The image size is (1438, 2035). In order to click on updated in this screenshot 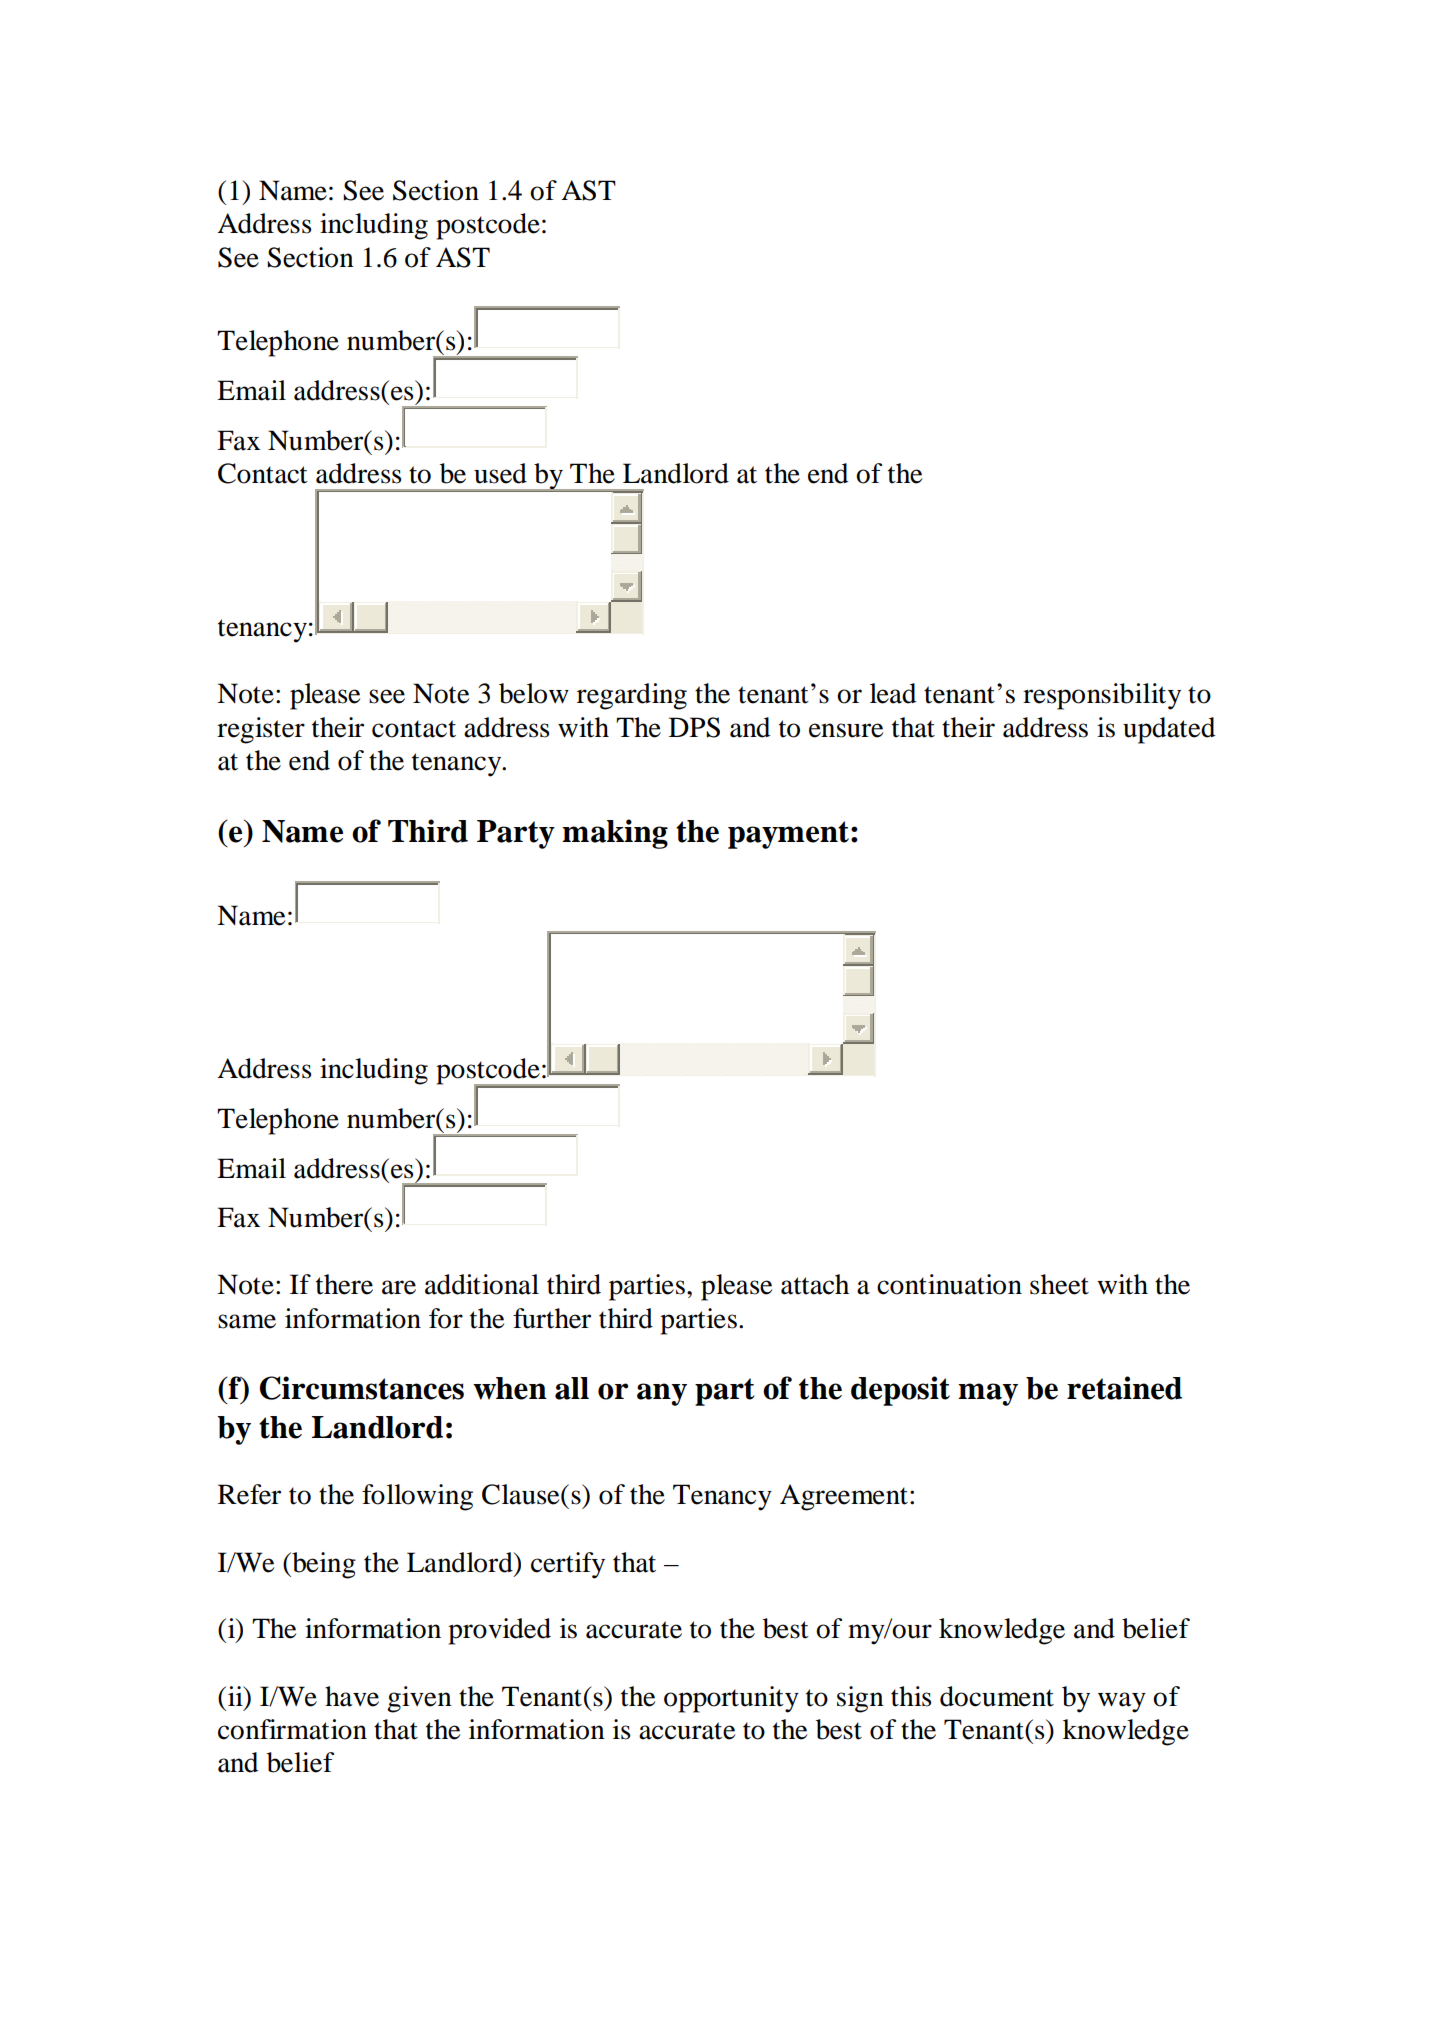, I will do `click(1169, 730)`.
